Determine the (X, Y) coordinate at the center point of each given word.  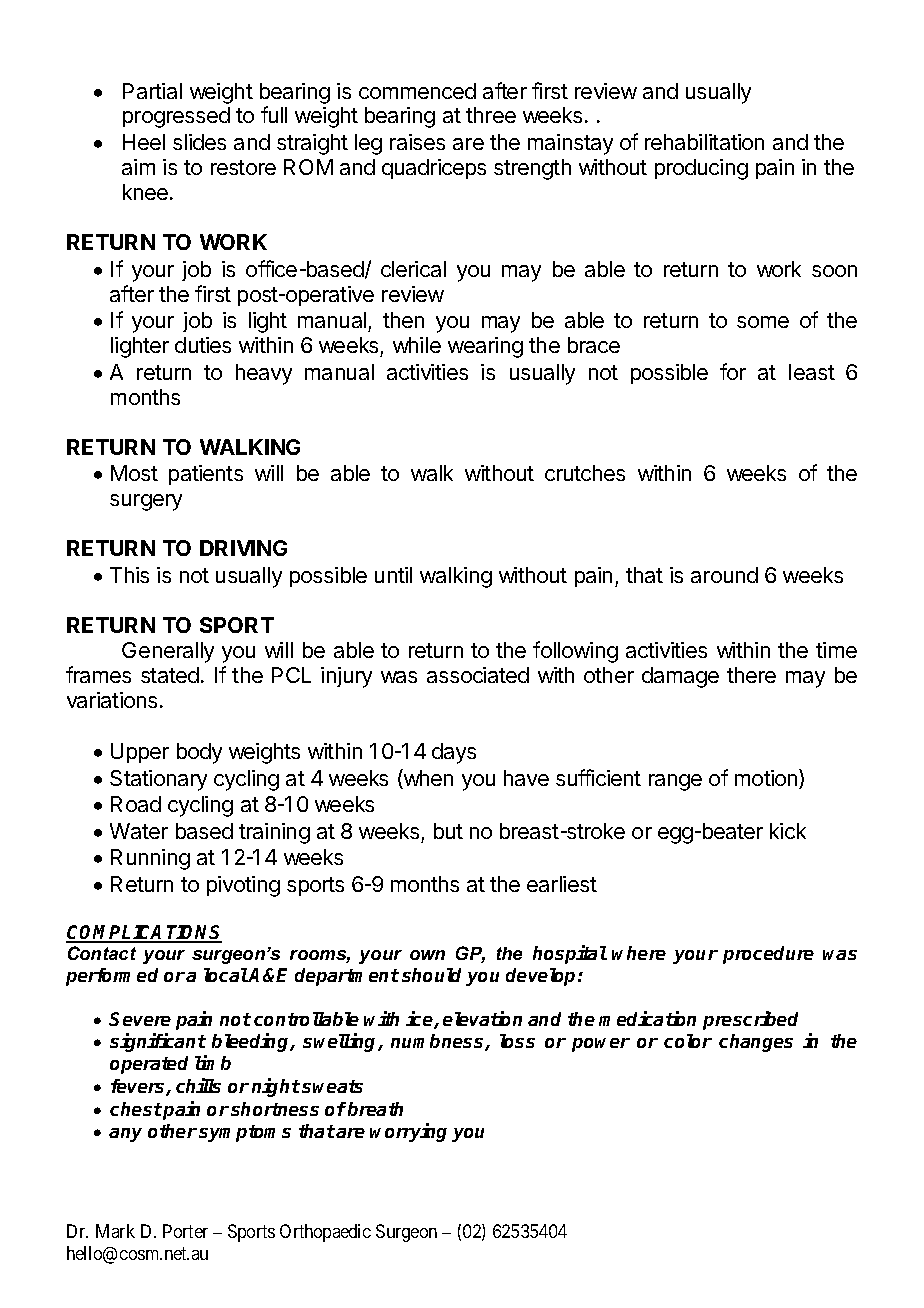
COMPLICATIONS (144, 933)
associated (478, 675)
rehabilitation (704, 142)
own (427, 955)
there (751, 675)
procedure (768, 955)
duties (203, 345)
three (491, 115)
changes (756, 1043)
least (812, 372)
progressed (176, 117)
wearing (485, 347)
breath (375, 1109)
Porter (185, 1231)
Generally (168, 652)
